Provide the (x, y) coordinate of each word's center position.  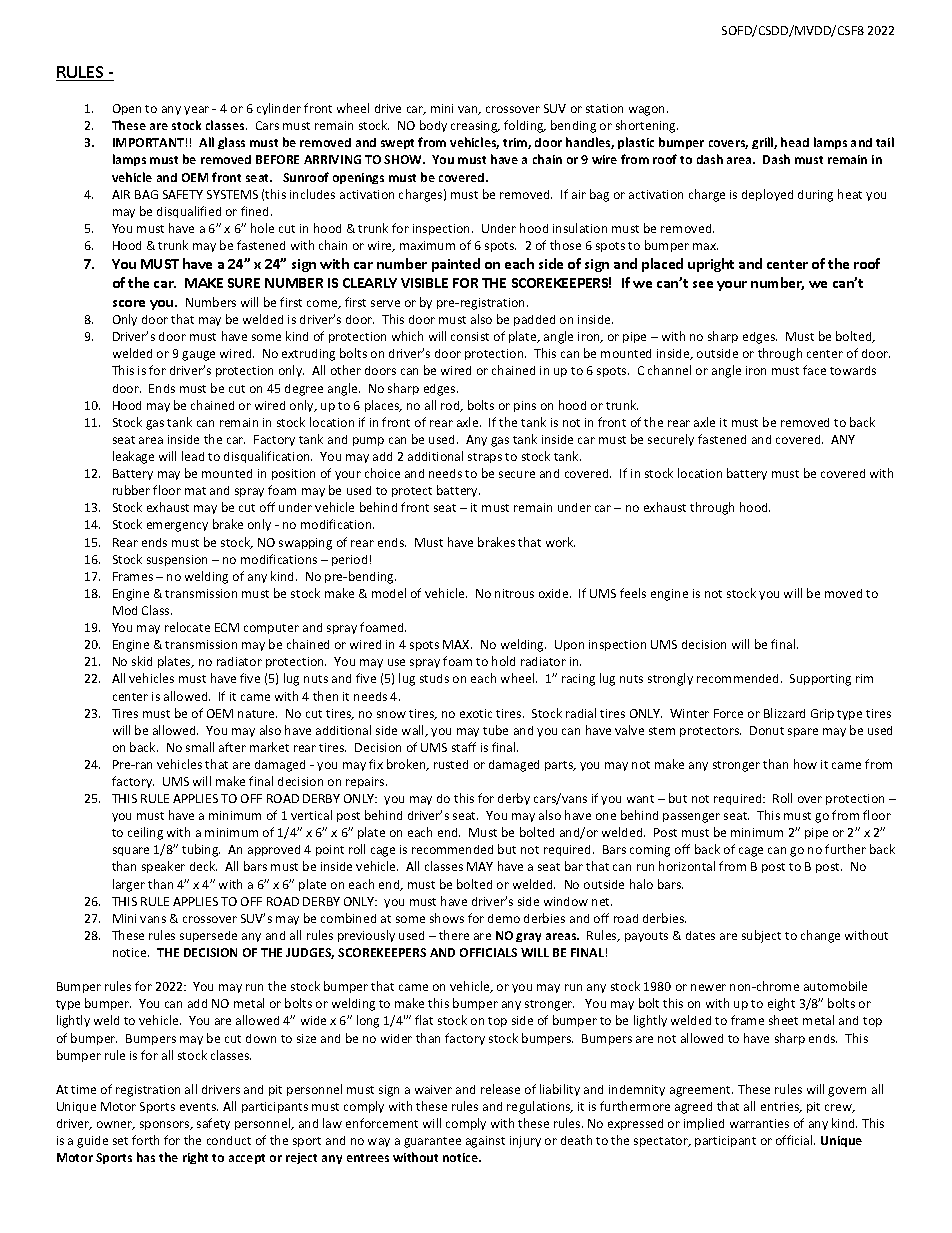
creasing (475, 127)
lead (193, 456)
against (485, 1142)
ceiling (145, 833)
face (814, 370)
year (196, 110)
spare (803, 732)
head (795, 142)
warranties (759, 1123)
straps (485, 458)
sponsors (166, 1125)
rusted (451, 764)
